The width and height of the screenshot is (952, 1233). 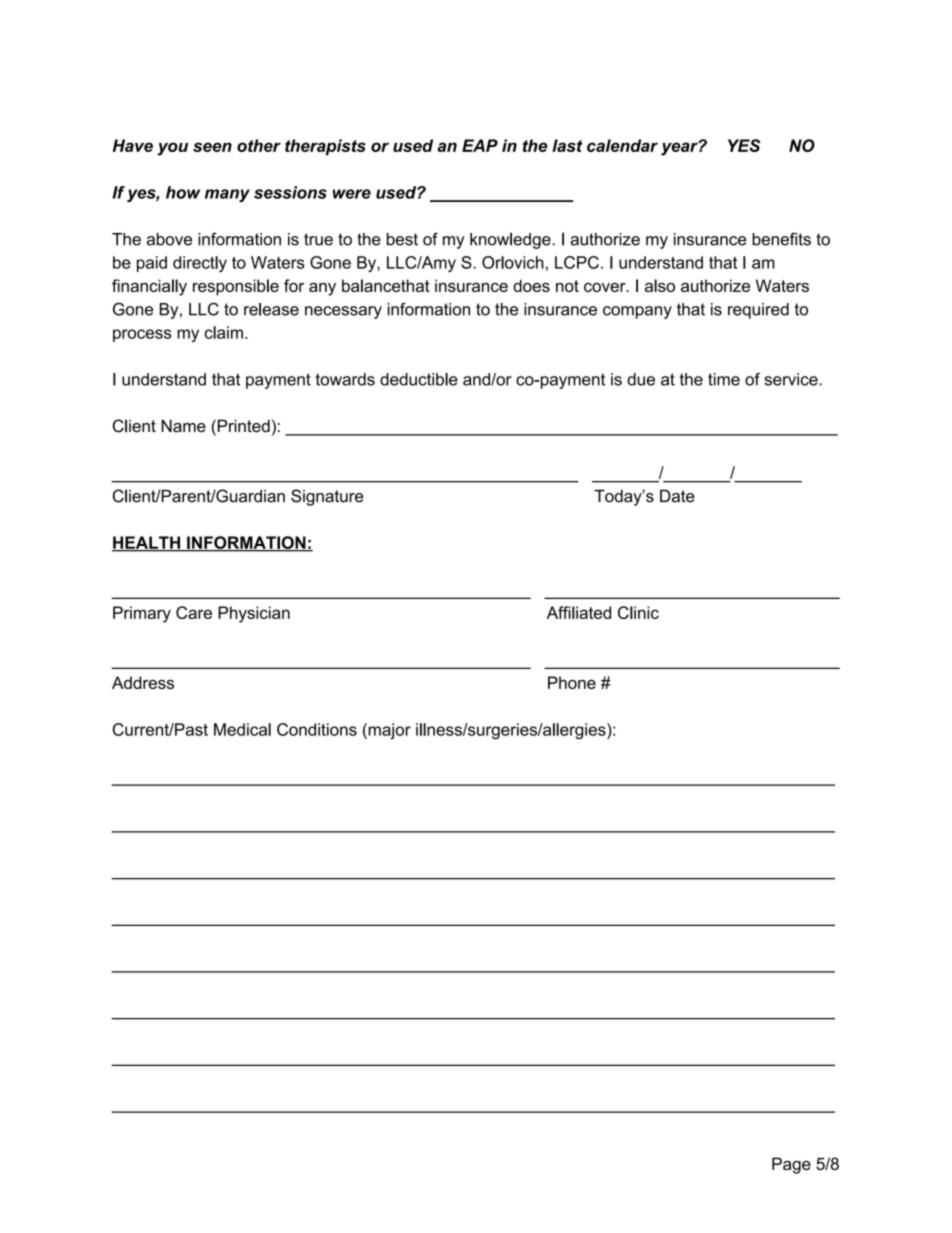 What do you see at coordinates (143, 682) in the screenshot?
I see `Address` at bounding box center [143, 682].
